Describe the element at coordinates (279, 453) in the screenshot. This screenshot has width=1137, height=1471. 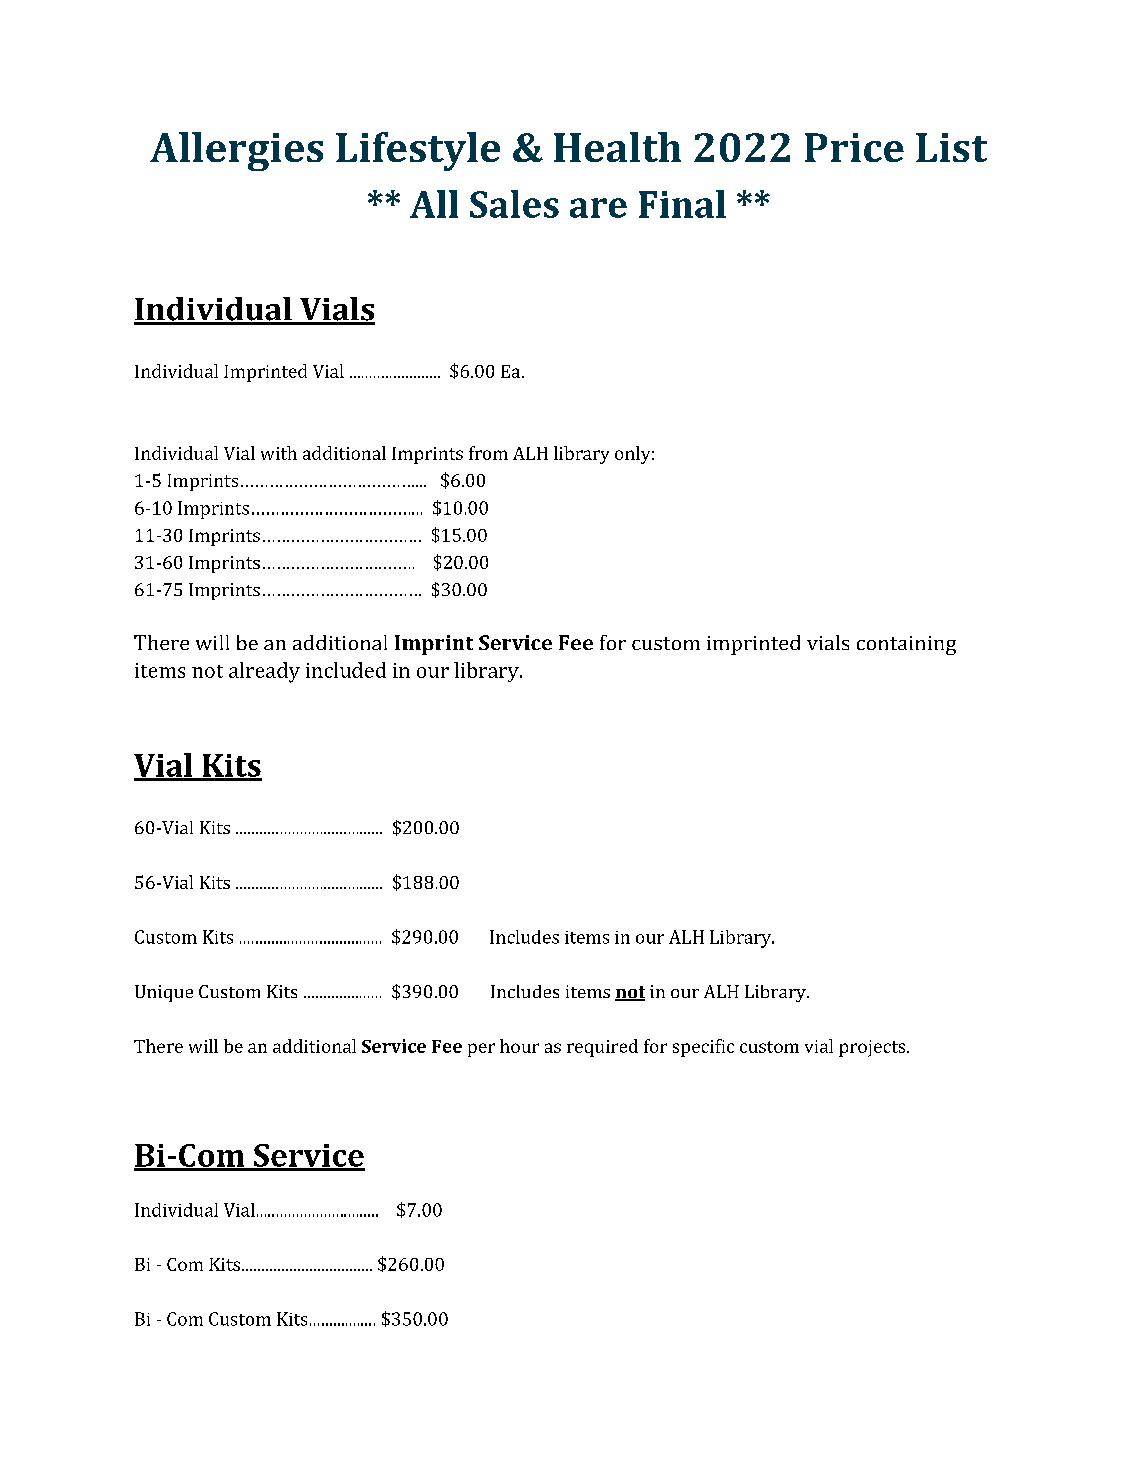
I see `with` at that location.
